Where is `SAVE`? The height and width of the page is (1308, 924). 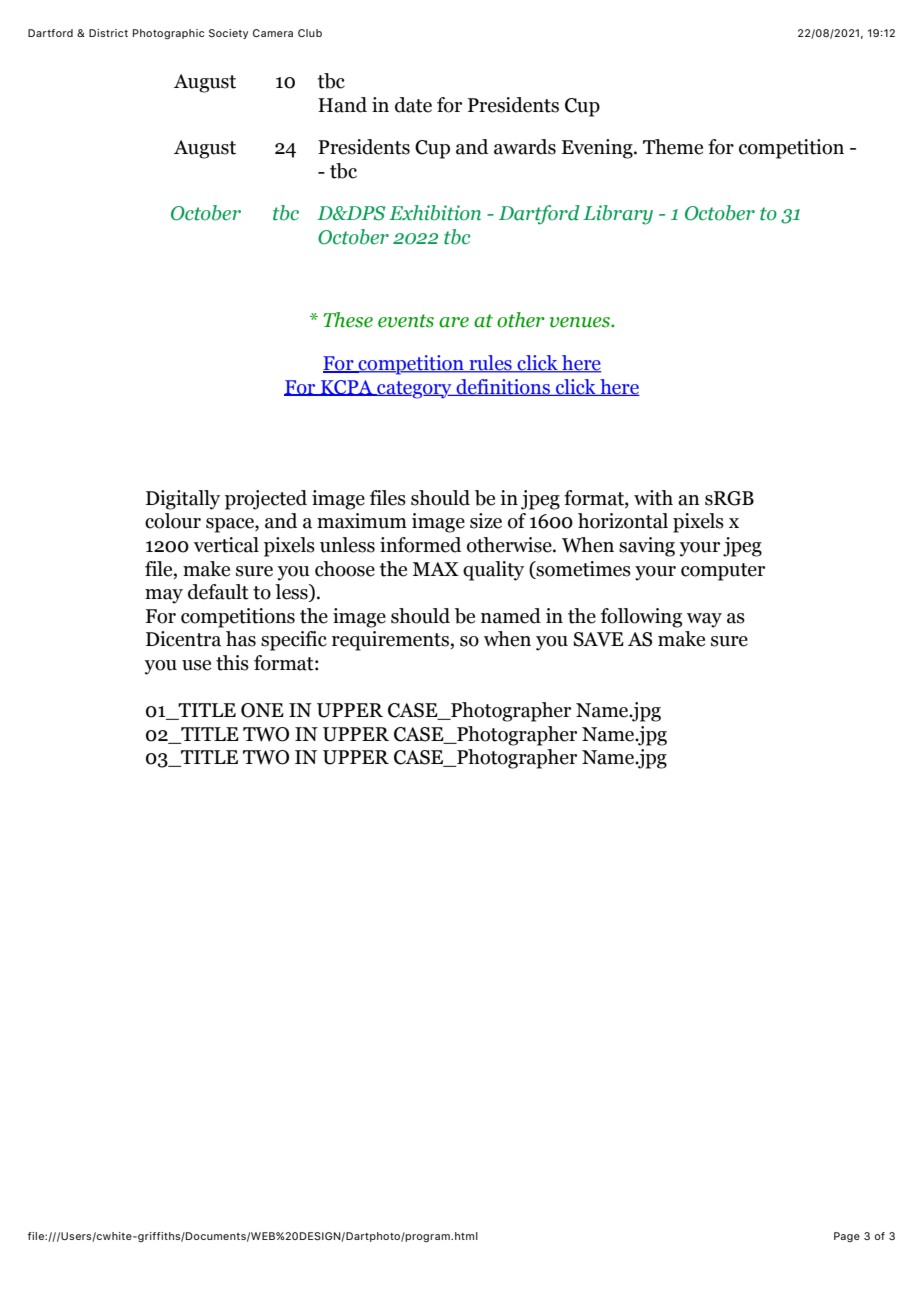
SAVE is located at coordinates (599, 639).
